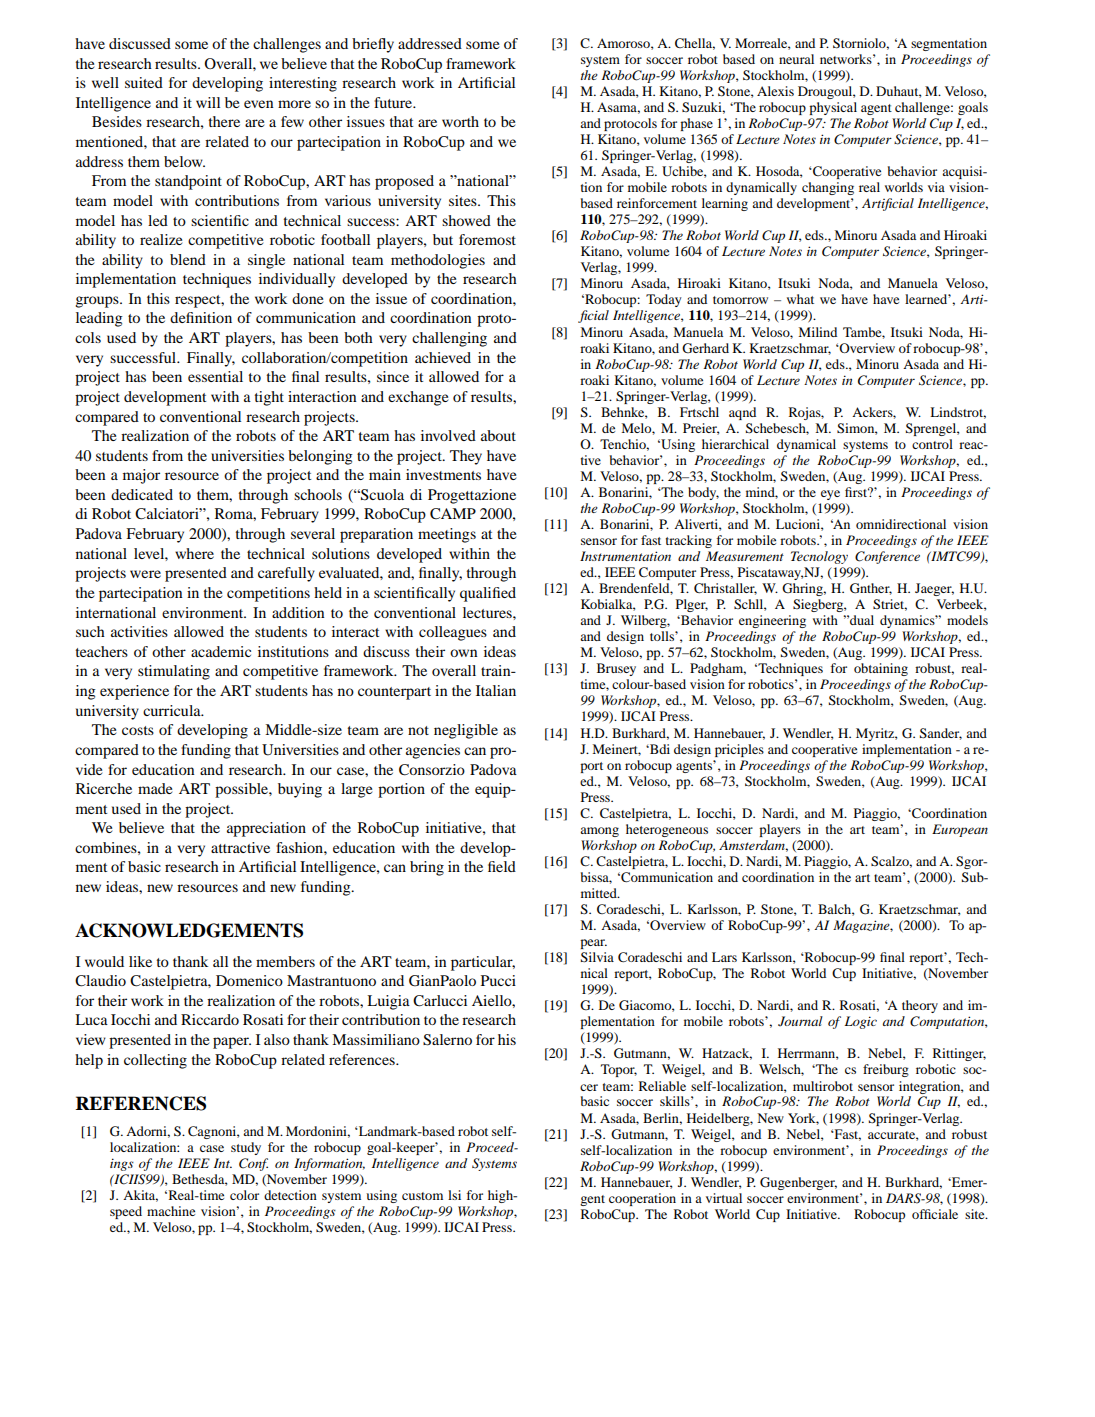 The image size is (1095, 1417). What do you see at coordinates (599, 832) in the screenshot?
I see `among` at bounding box center [599, 832].
